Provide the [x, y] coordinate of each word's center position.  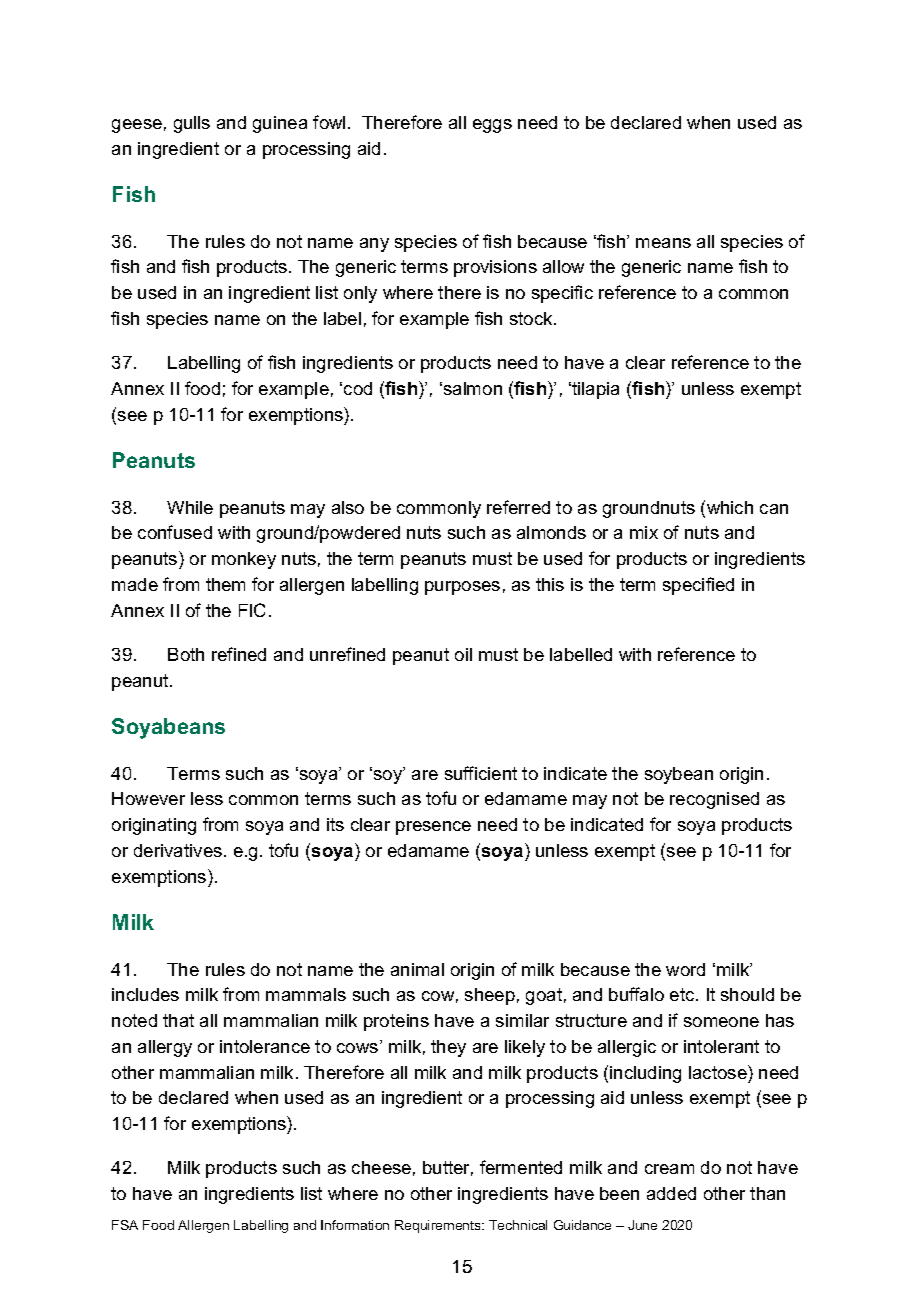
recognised [714, 800]
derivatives [179, 850]
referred [518, 507]
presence [433, 828]
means [663, 243]
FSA [125, 1225]
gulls [192, 124]
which [730, 507]
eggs [492, 126]
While [190, 507]
